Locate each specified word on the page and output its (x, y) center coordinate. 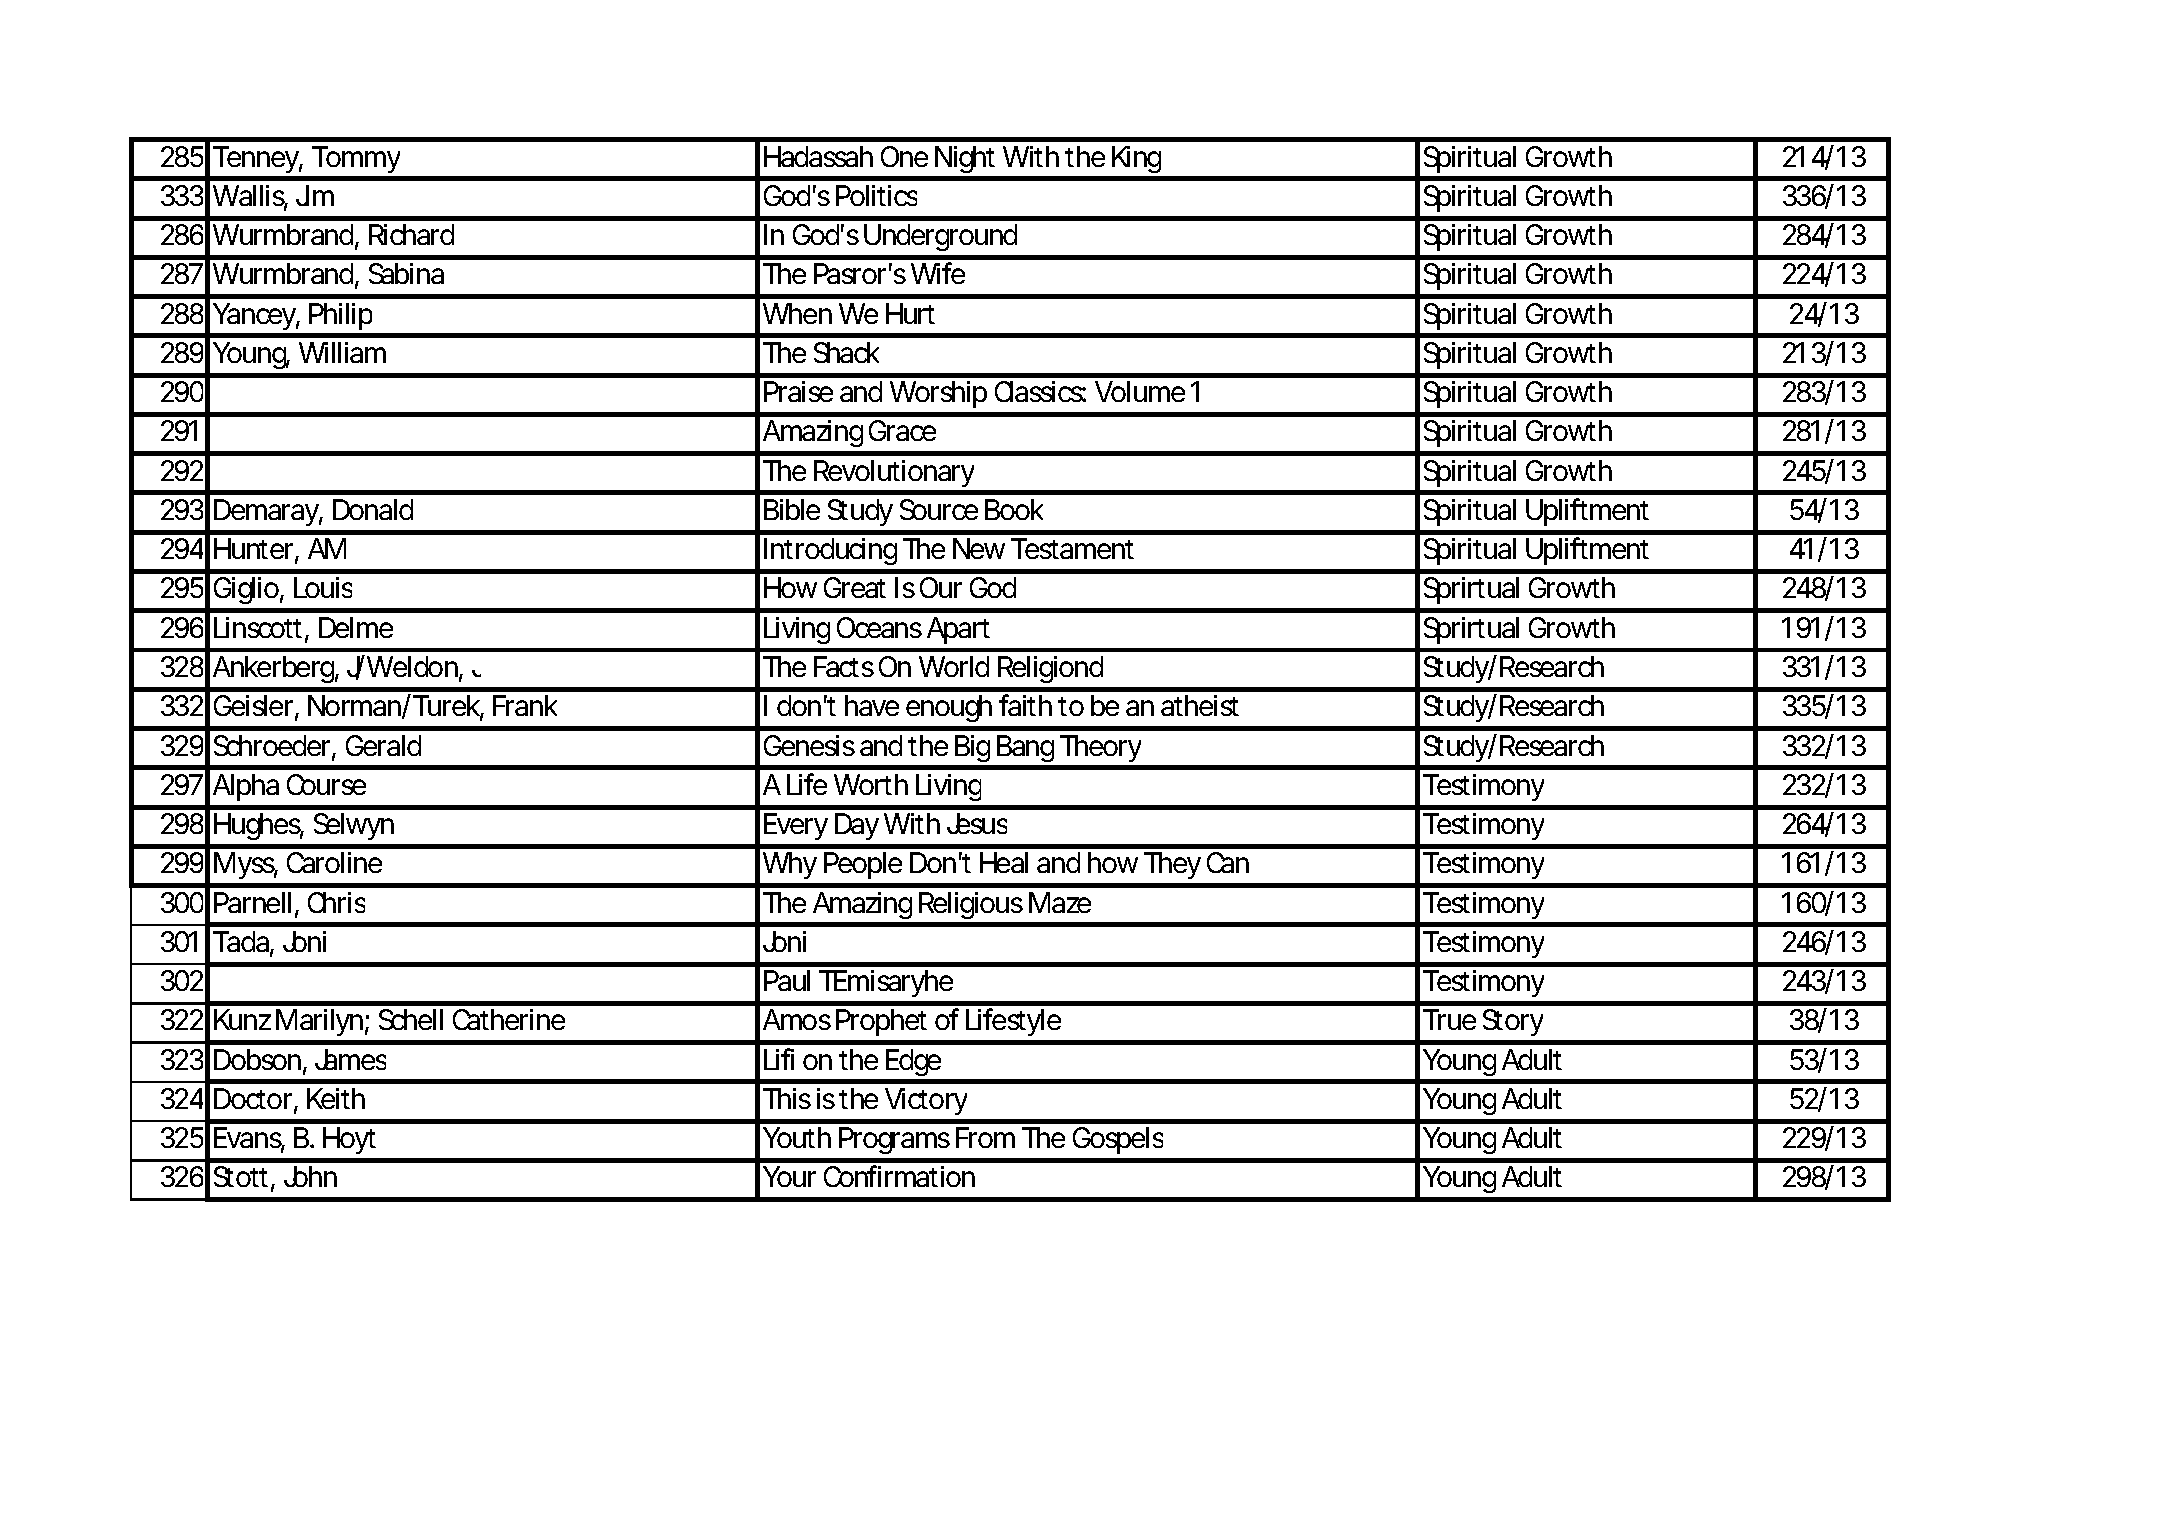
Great (855, 587)
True (1449, 1019)
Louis (323, 587)
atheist (1200, 705)
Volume (1140, 391)
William (342, 352)
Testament (1072, 548)
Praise (798, 391)
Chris (336, 902)
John (310, 1176)
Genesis (809, 745)
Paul (787, 980)
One (904, 156)
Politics (876, 195)
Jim (315, 195)
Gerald (383, 745)
